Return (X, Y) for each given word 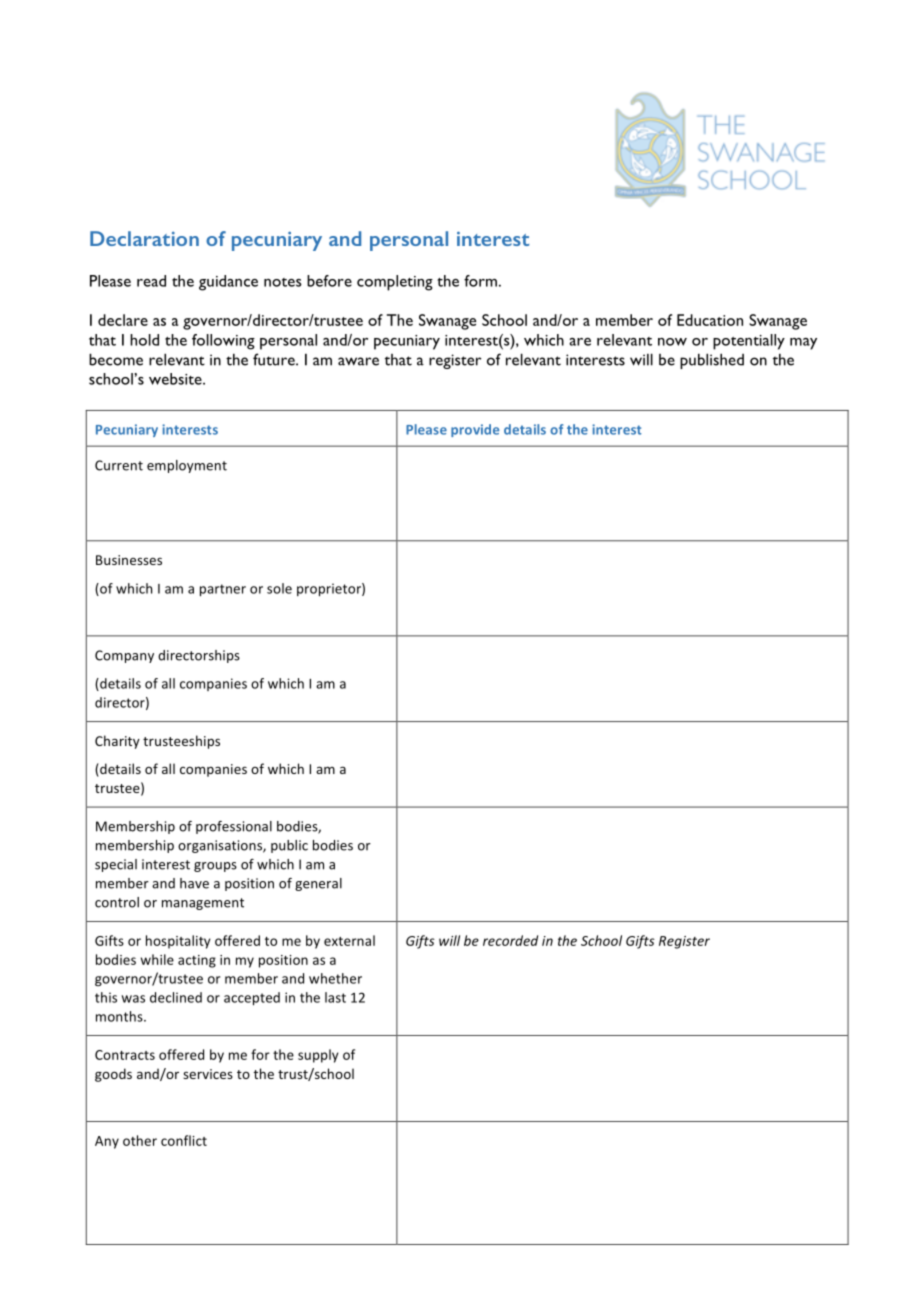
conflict (184, 1140)
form (480, 281)
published (712, 361)
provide (475, 430)
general (318, 884)
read (151, 281)
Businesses (129, 560)
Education (710, 320)
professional (234, 827)
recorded (510, 940)
